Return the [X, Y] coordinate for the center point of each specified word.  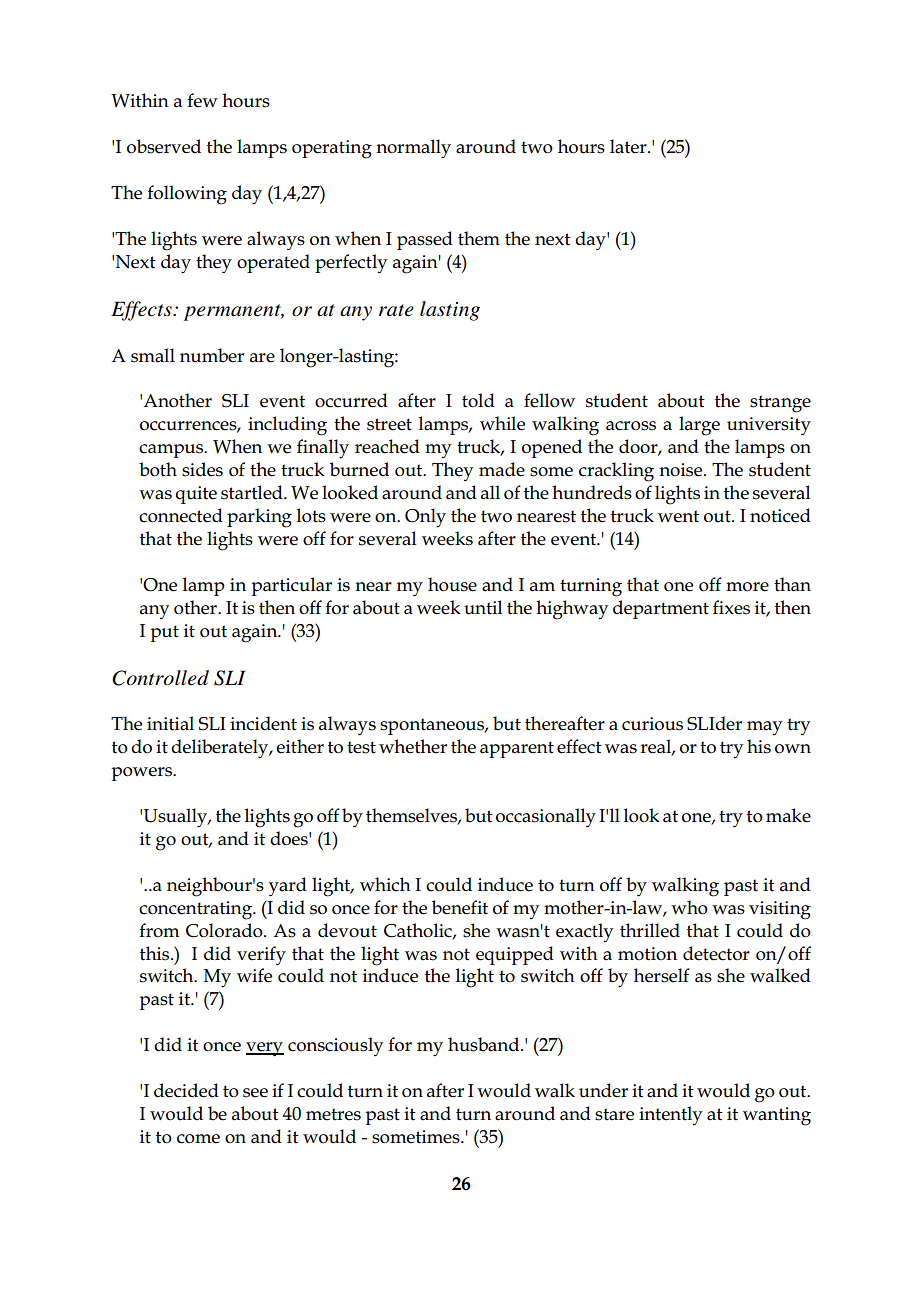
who [689, 907]
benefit [460, 907]
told [478, 400]
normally [413, 149]
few [202, 100]
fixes [731, 607]
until [483, 607]
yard [288, 886]
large [699, 426]
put [164, 633]
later [629, 146]
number [212, 355]
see [255, 1093]
